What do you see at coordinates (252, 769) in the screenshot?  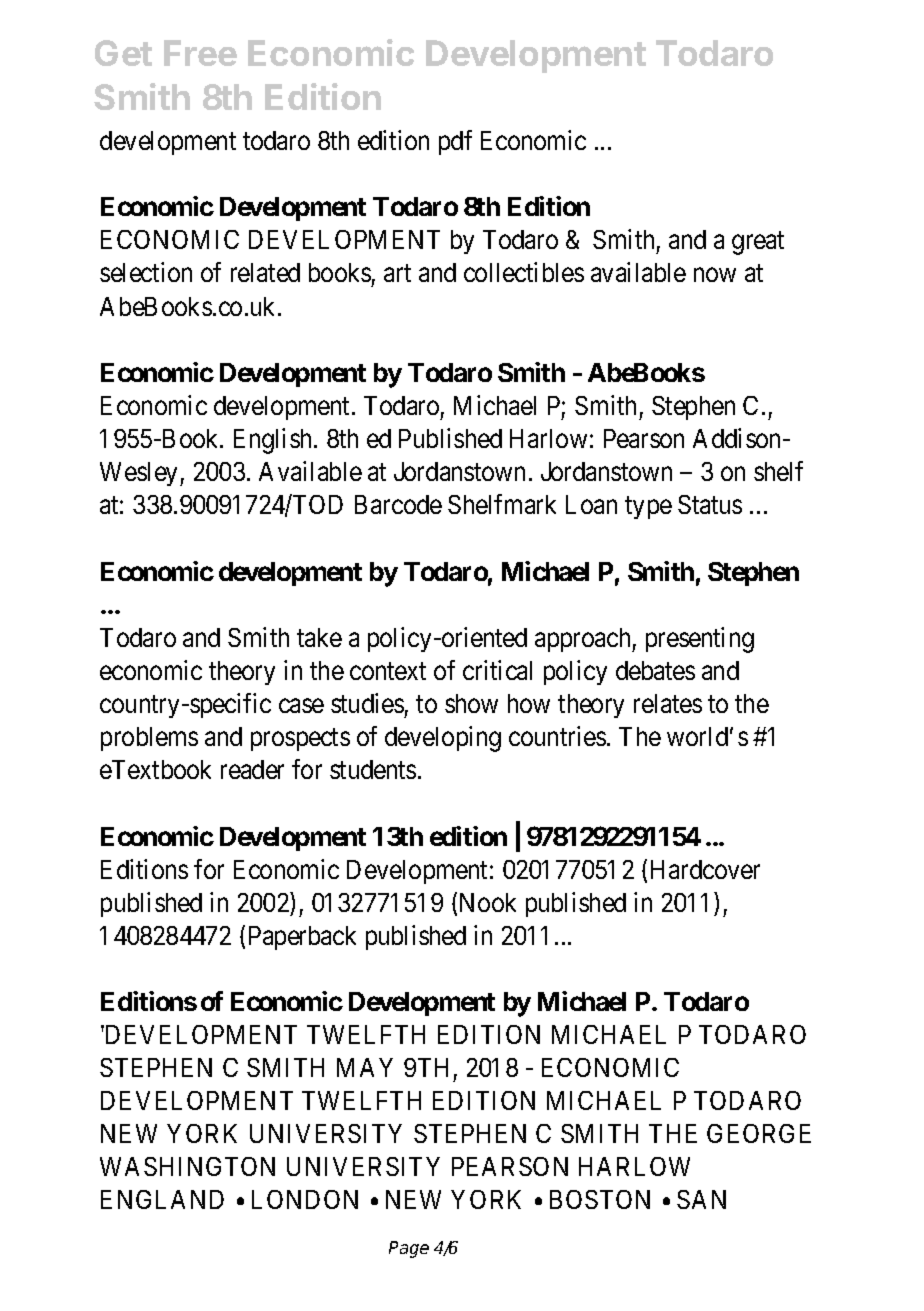 I see `reader` at bounding box center [252, 769].
